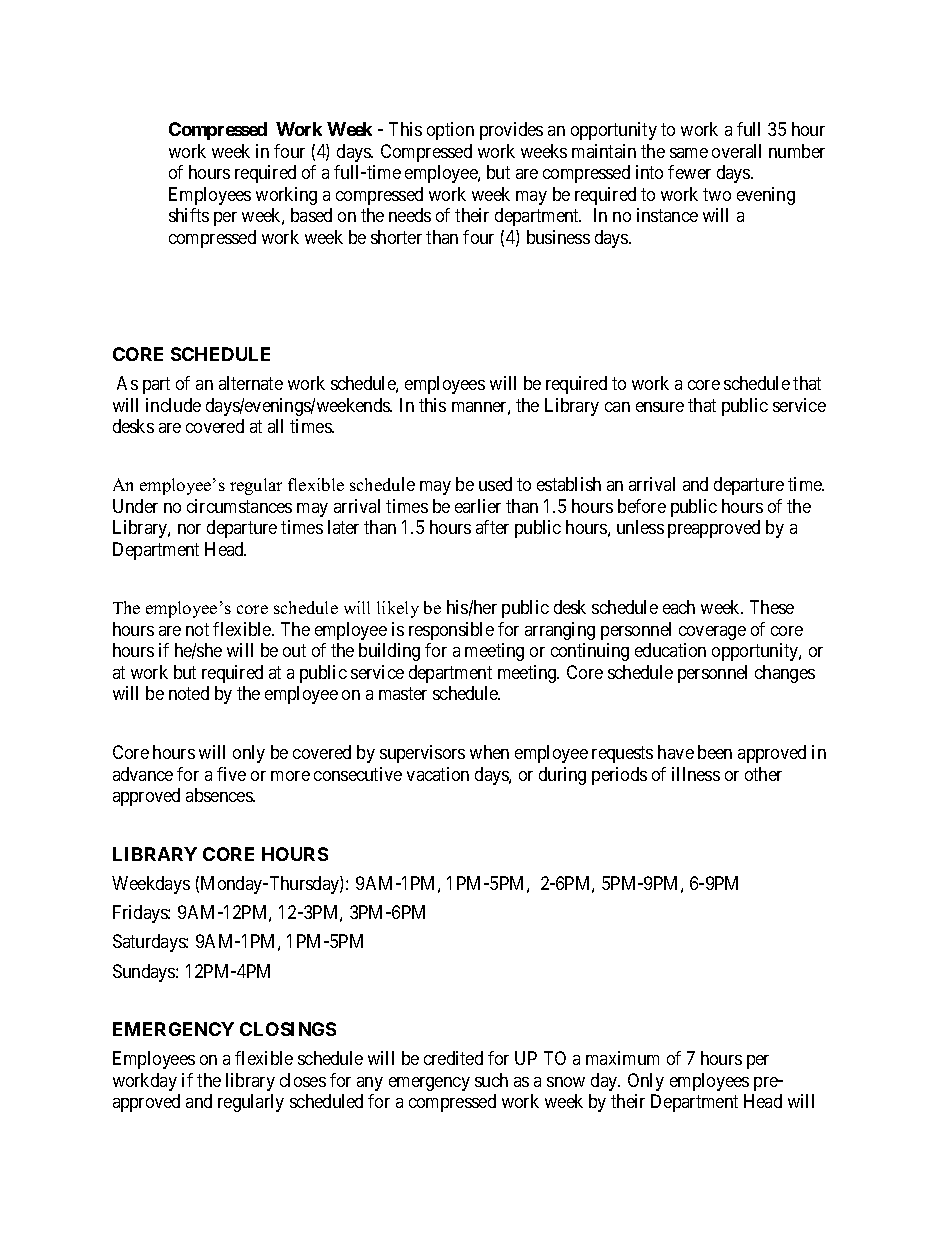 Image resolution: width=952 pixels, height=1233 pixels. Describe the element at coordinates (495, 484) in the screenshot. I see `used` at that location.
